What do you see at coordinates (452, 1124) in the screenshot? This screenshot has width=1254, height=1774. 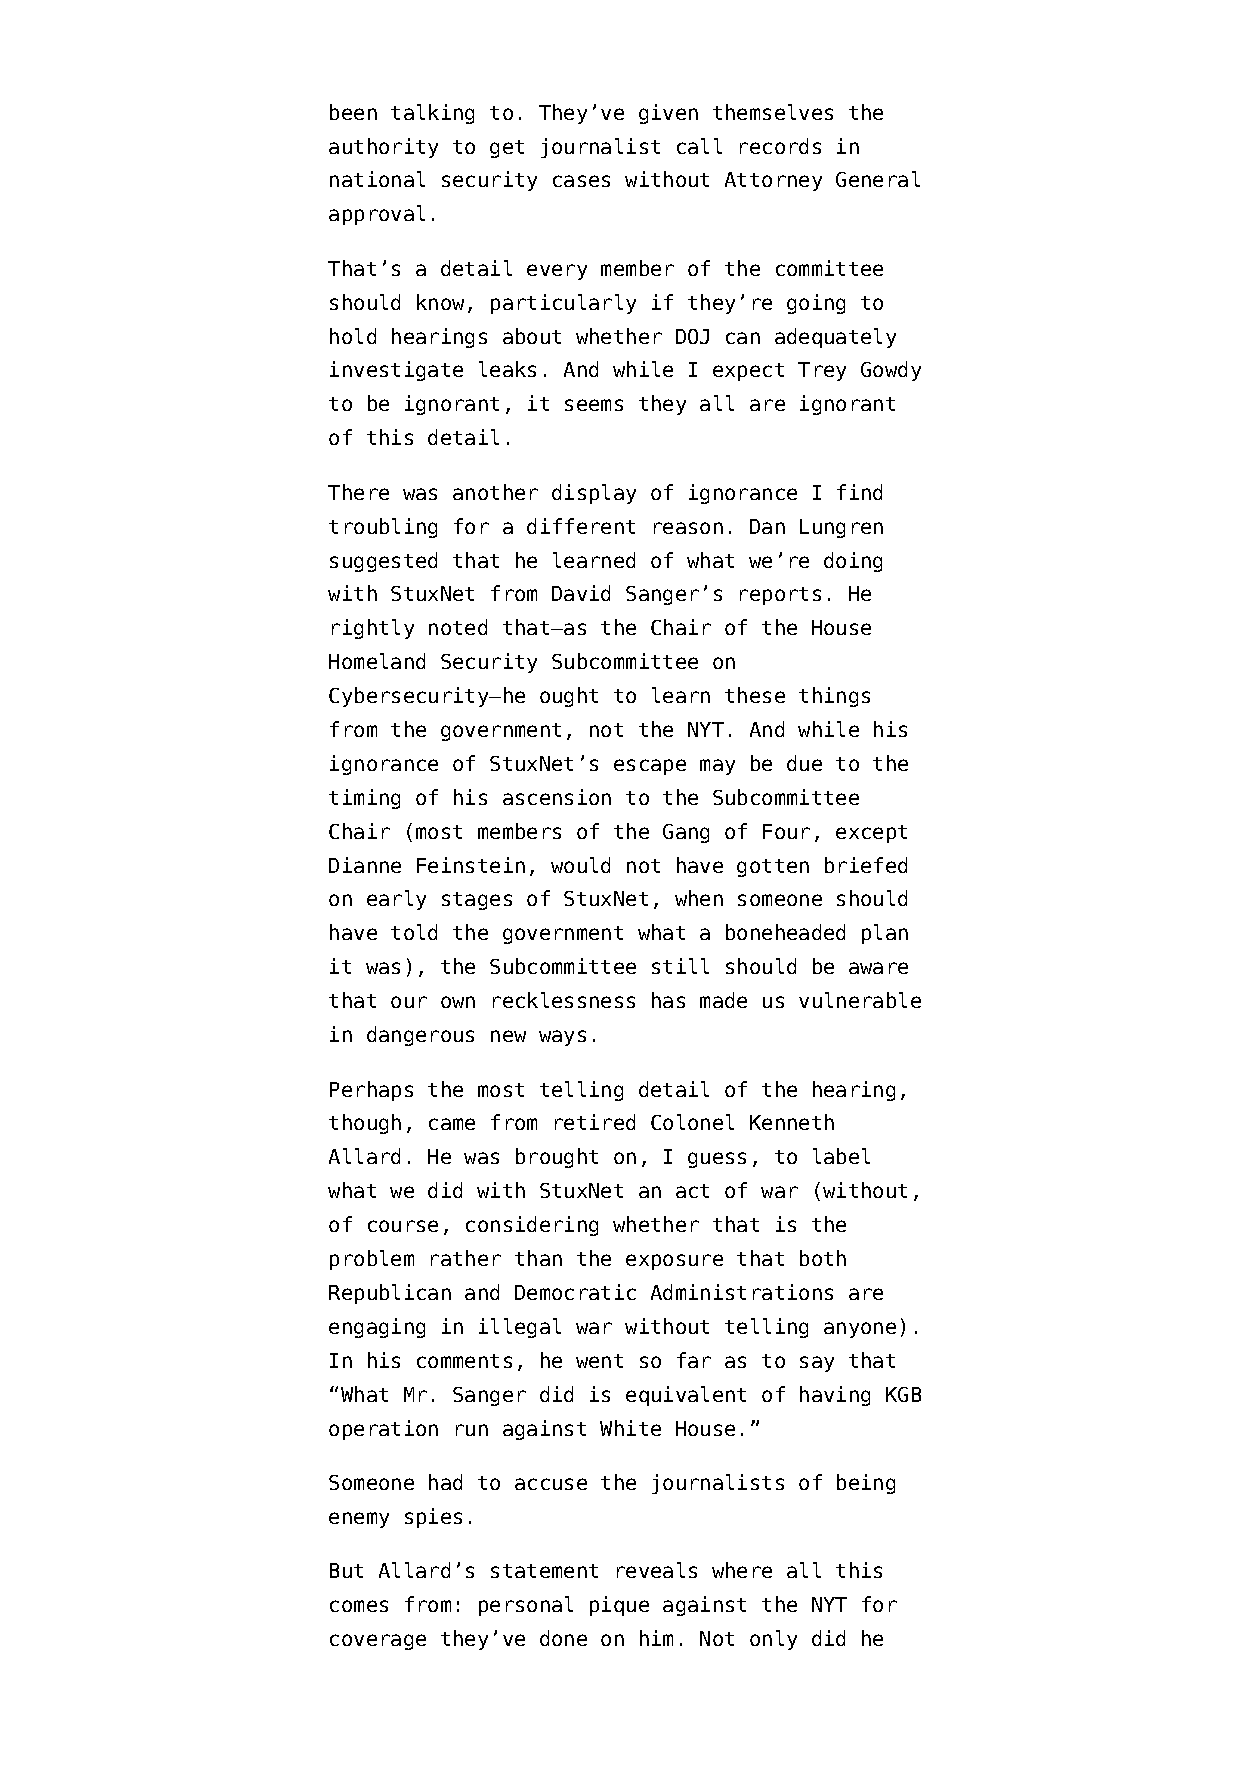 I see `came` at bounding box center [452, 1124].
